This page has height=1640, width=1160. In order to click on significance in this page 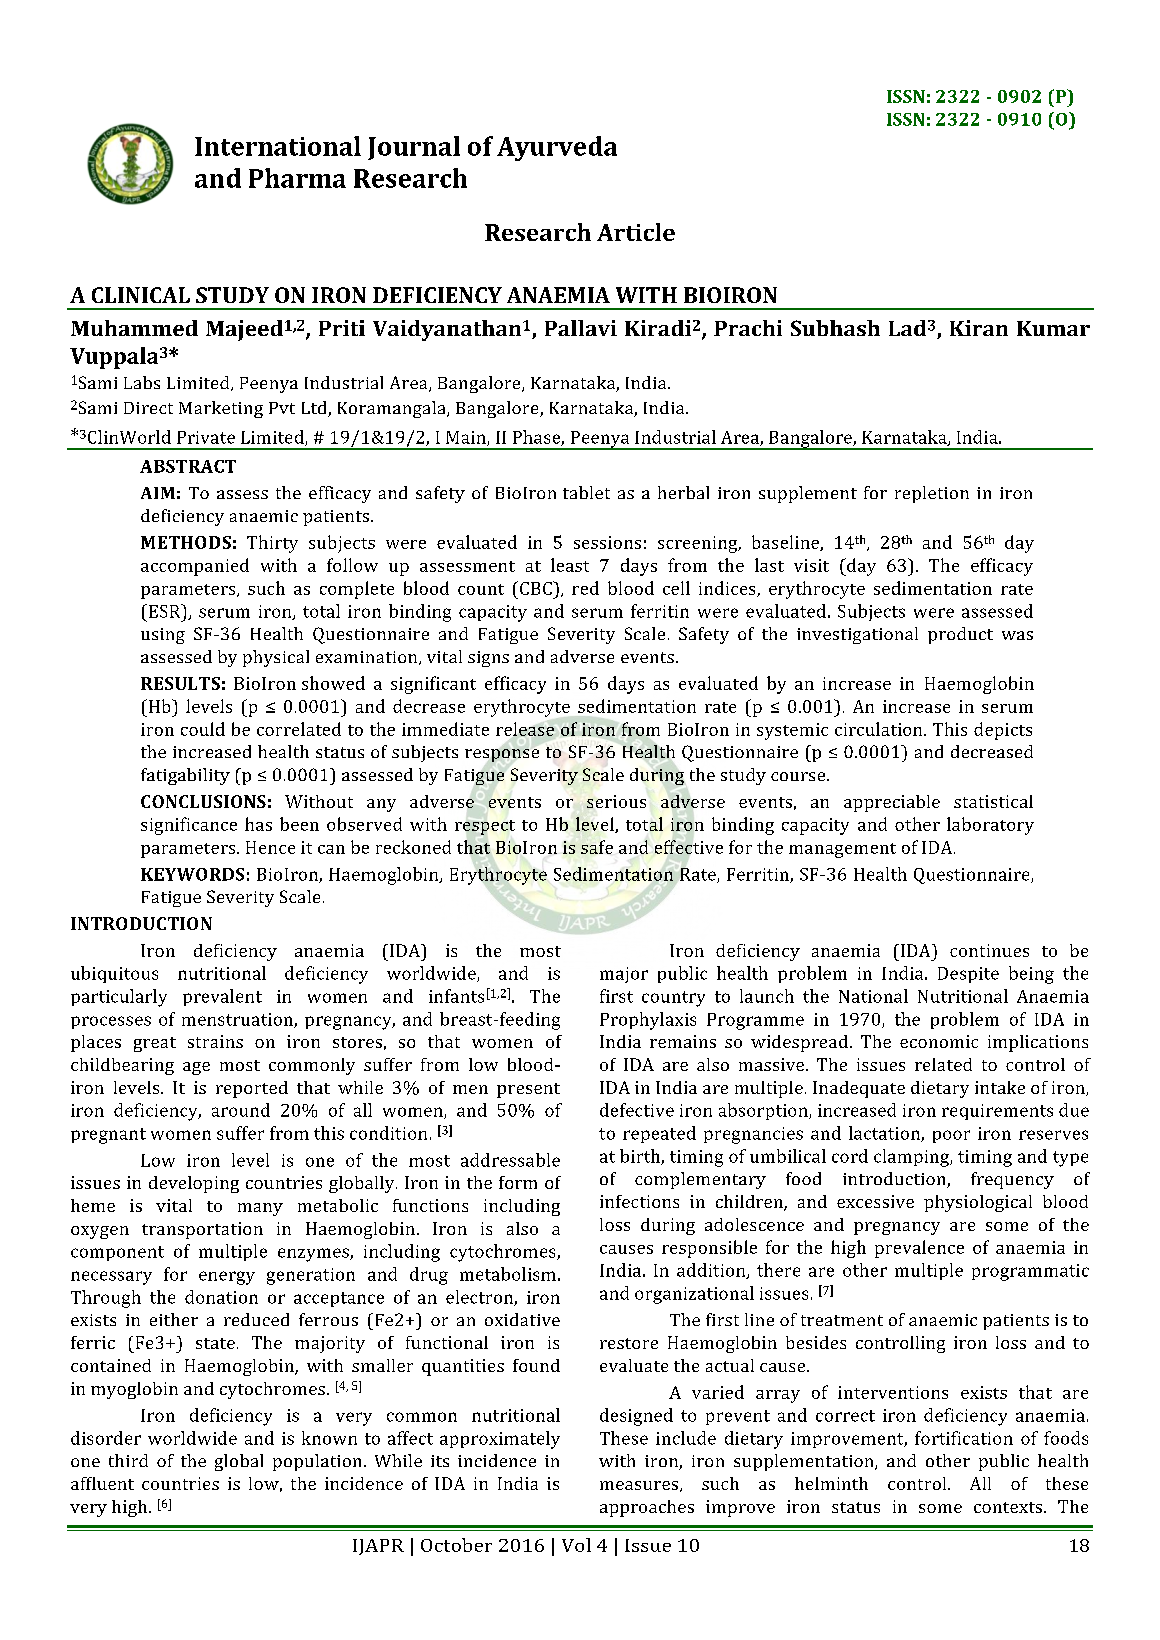, I will do `click(189, 826)`.
